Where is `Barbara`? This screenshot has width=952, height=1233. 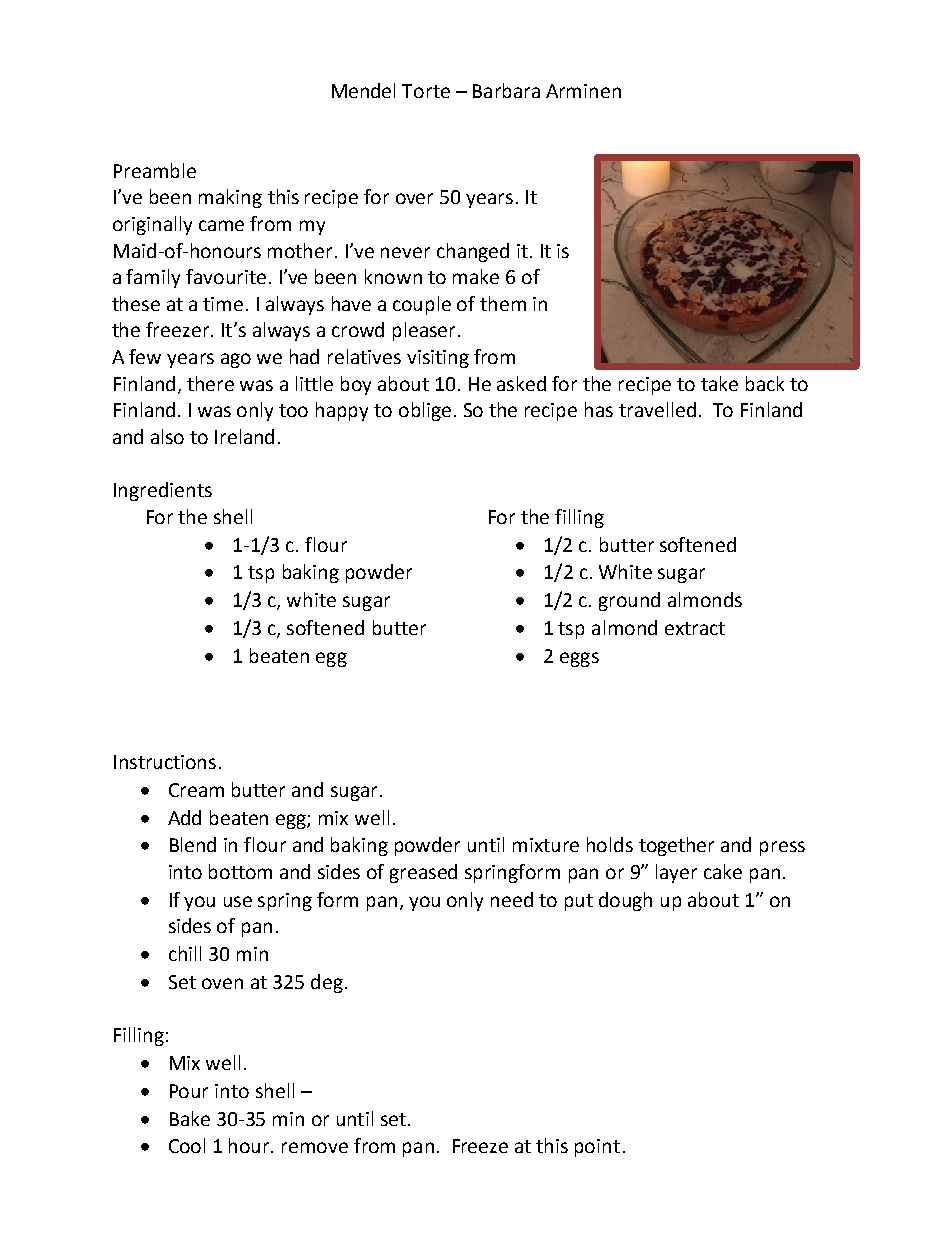
Barbara is located at coordinates (506, 90).
